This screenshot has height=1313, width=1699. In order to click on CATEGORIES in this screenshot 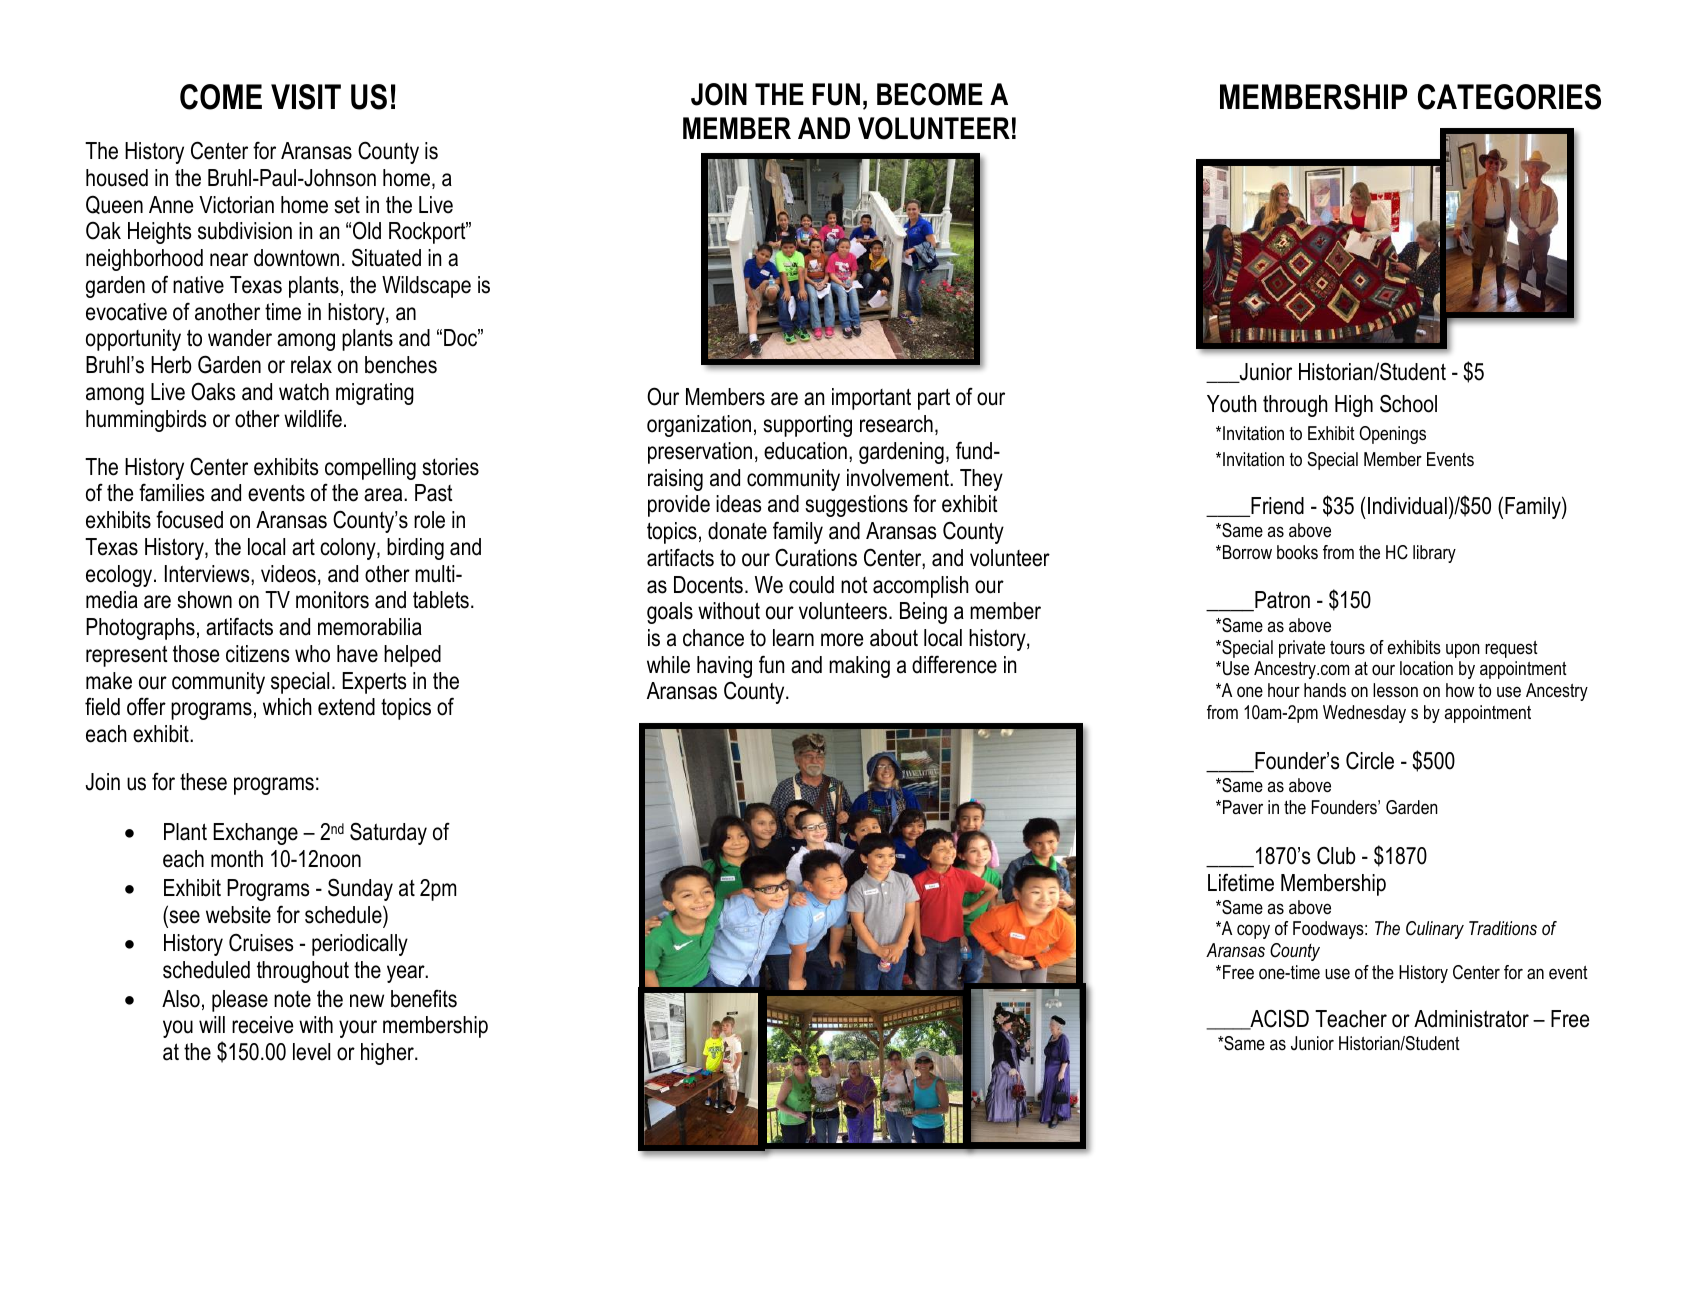, I will do `click(1509, 97)`.
